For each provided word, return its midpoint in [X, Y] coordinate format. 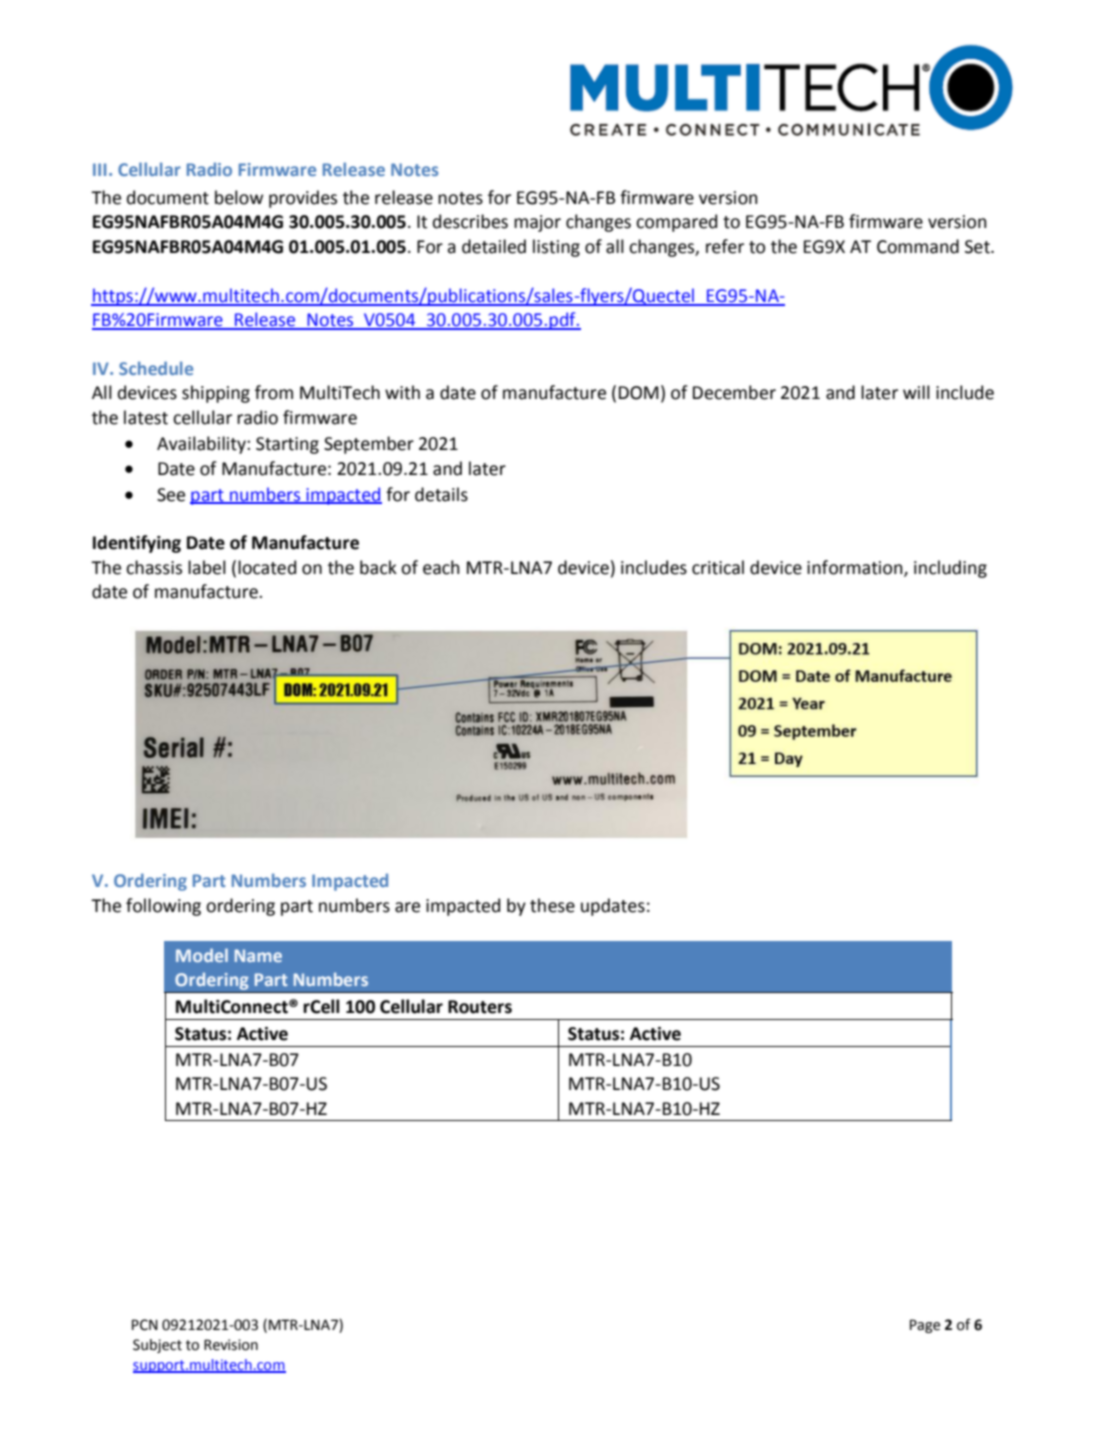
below [239, 197]
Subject [157, 1346]
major [537, 223]
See [171, 495]
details [441, 494]
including [950, 569]
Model [202, 955]
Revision [231, 1345]
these [552, 905]
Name [258, 955]
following [163, 907]
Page [925, 1326]
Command [918, 246]
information [856, 568]
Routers [480, 1007]
